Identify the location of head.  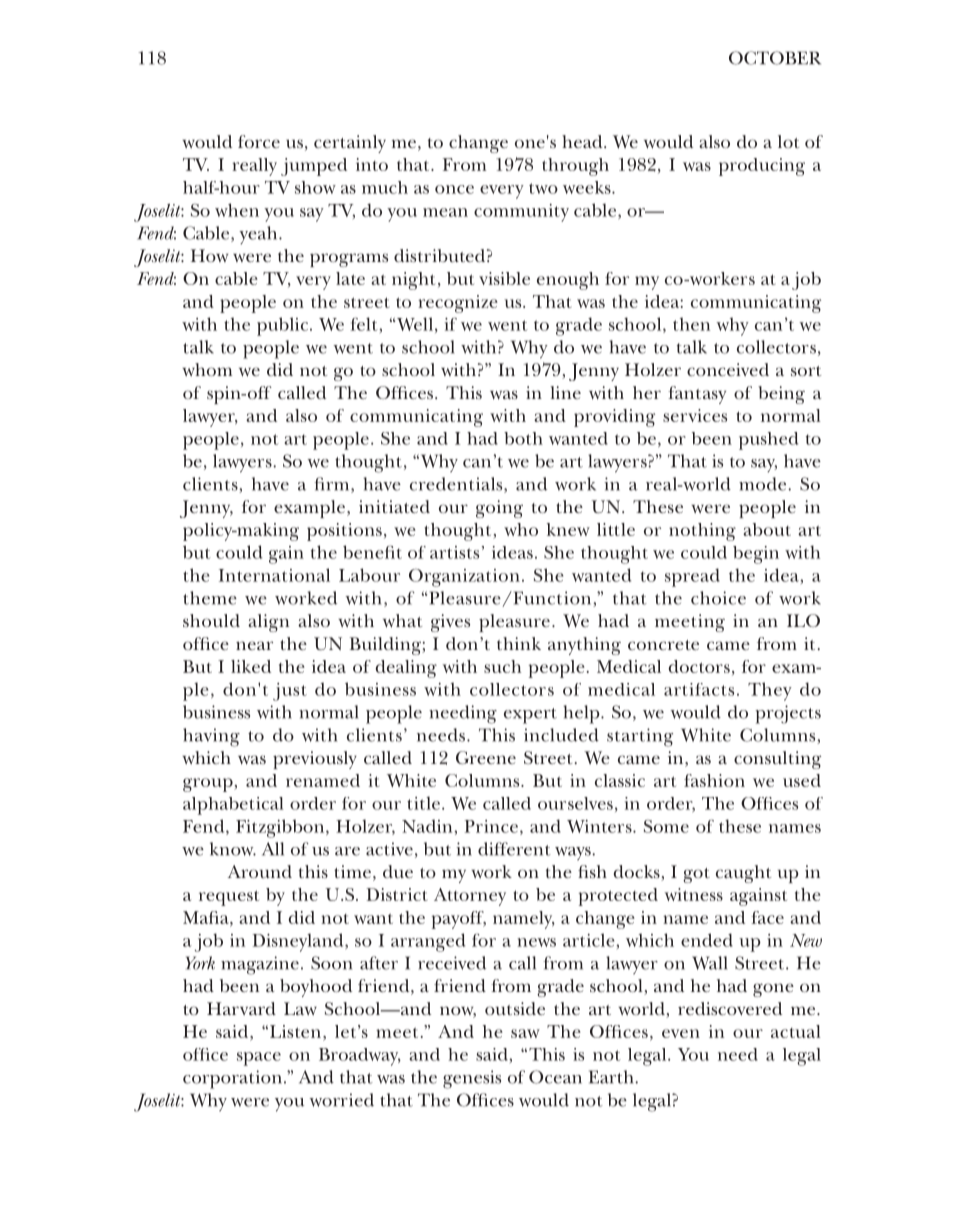
(583, 141).
